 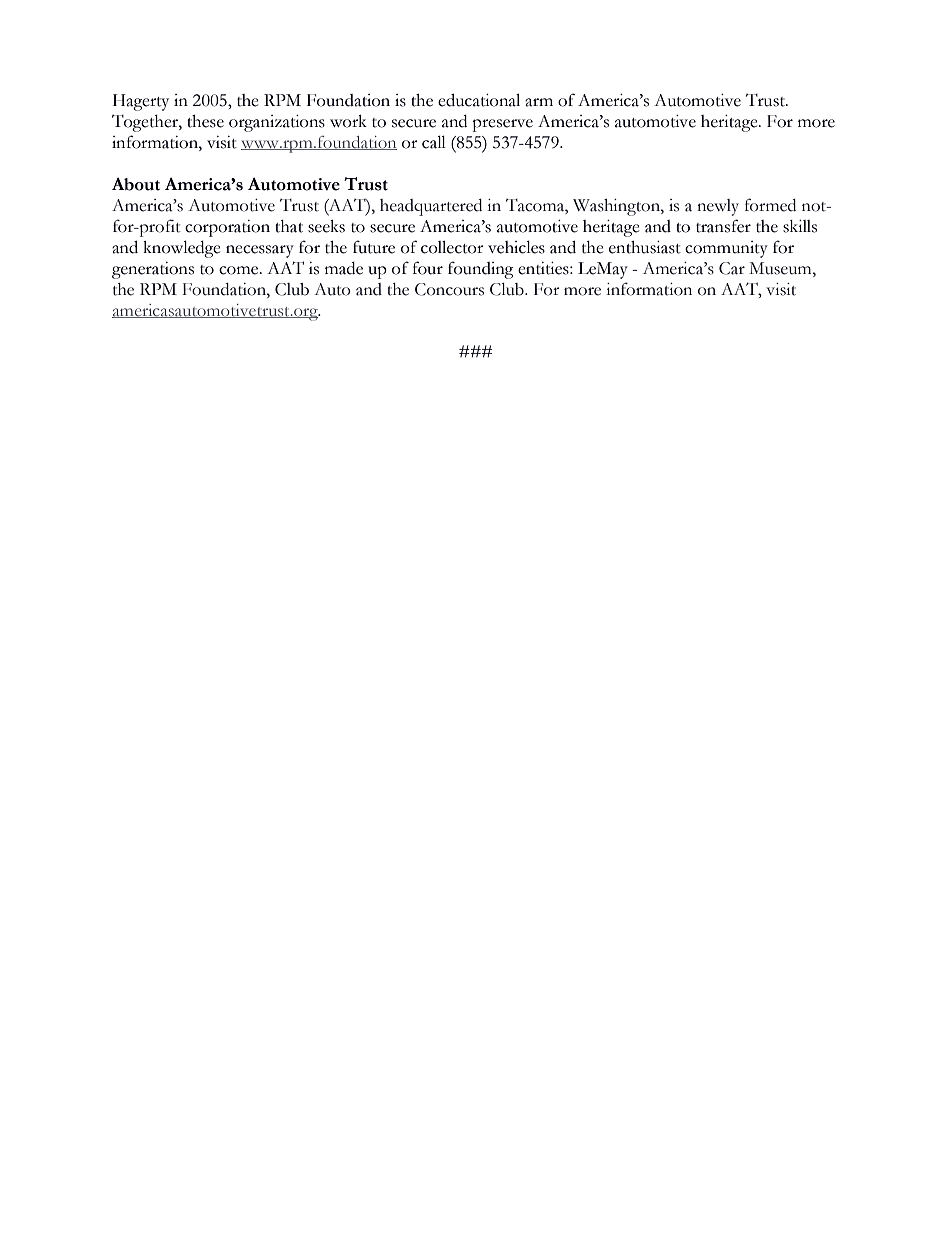 I want to click on educational, so click(x=479, y=100).
